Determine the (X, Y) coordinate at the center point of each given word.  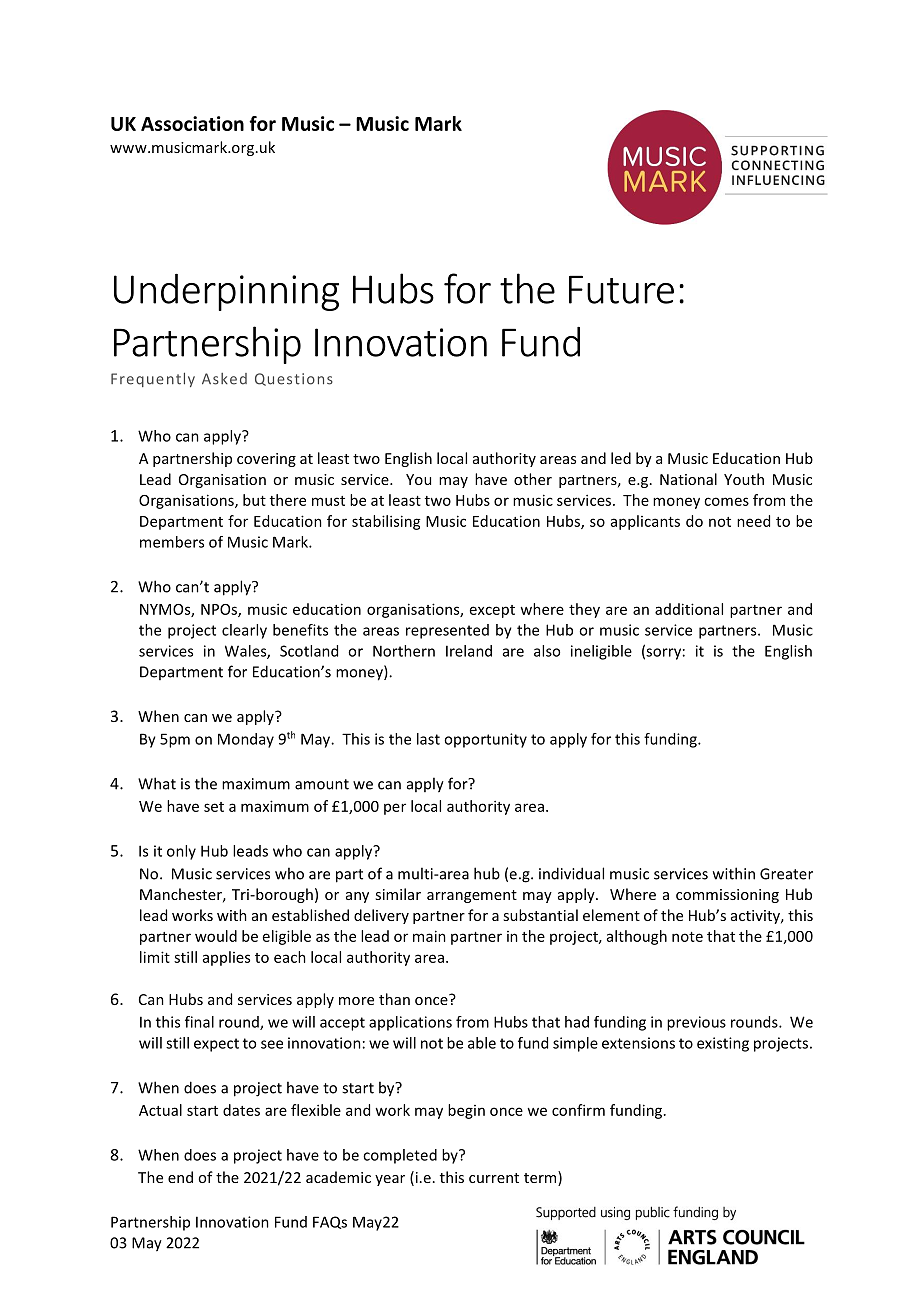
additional (689, 609)
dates (241, 1110)
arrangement (472, 896)
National (688, 479)
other (533, 479)
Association (192, 123)
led (621, 458)
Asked (224, 379)
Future (621, 289)
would (216, 936)
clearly (244, 631)
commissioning (727, 896)
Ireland (469, 651)
